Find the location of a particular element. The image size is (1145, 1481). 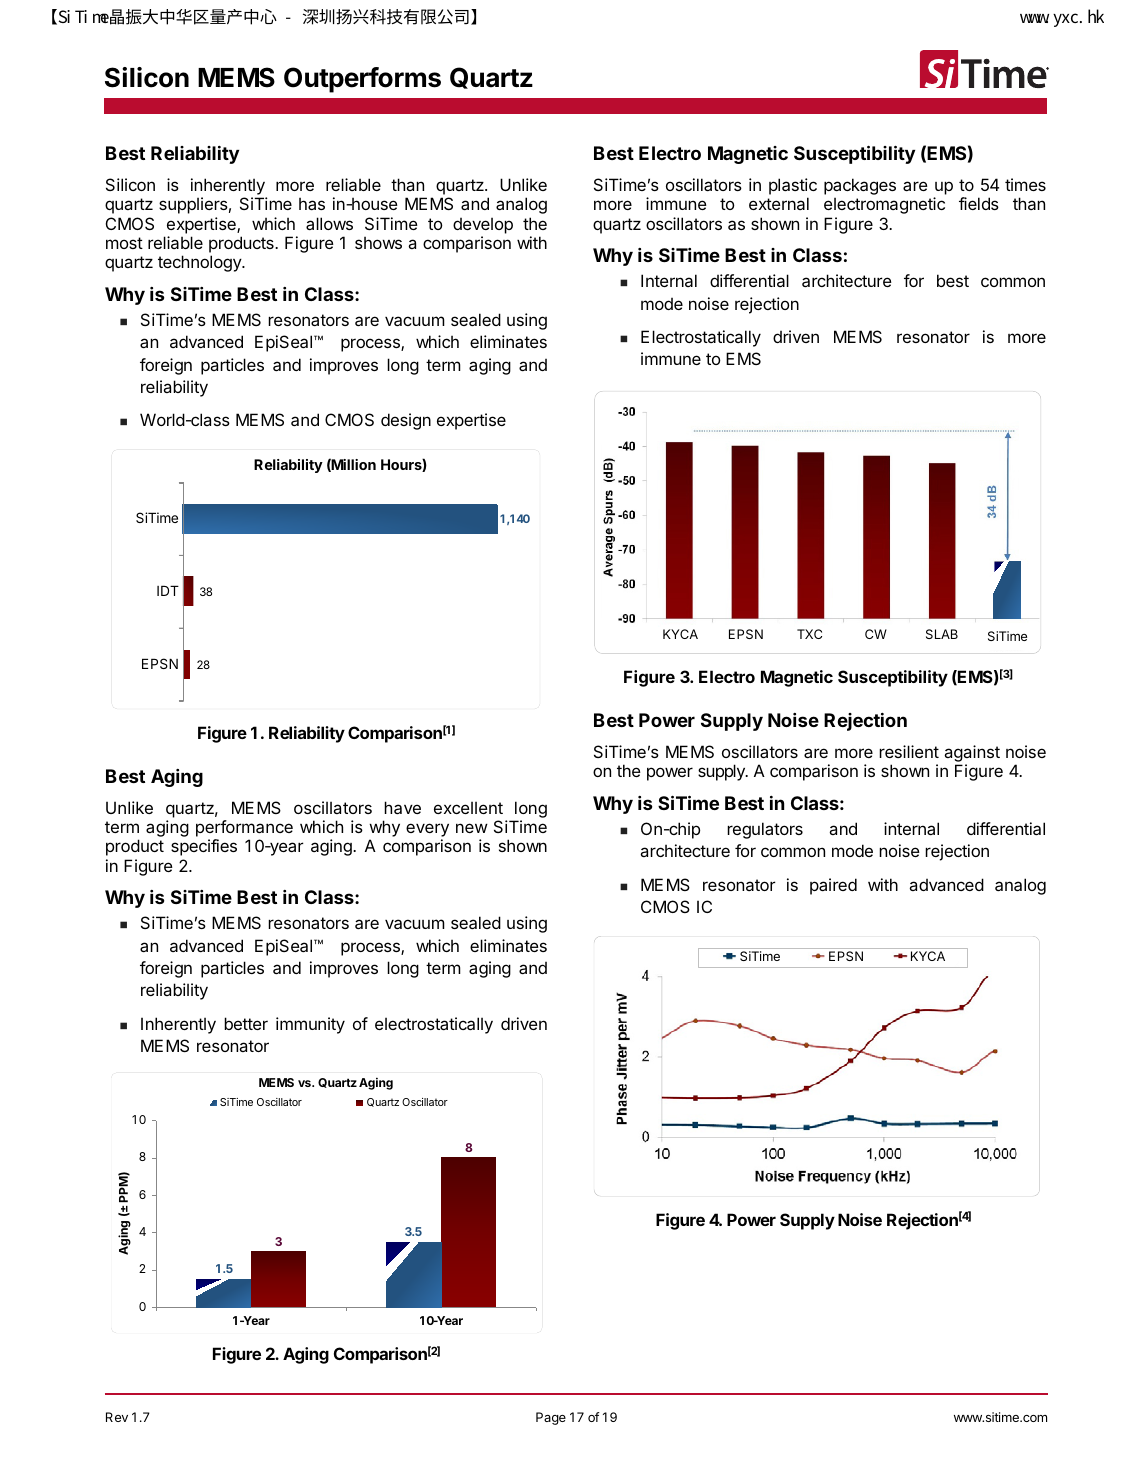

resilient is located at coordinates (909, 751).
